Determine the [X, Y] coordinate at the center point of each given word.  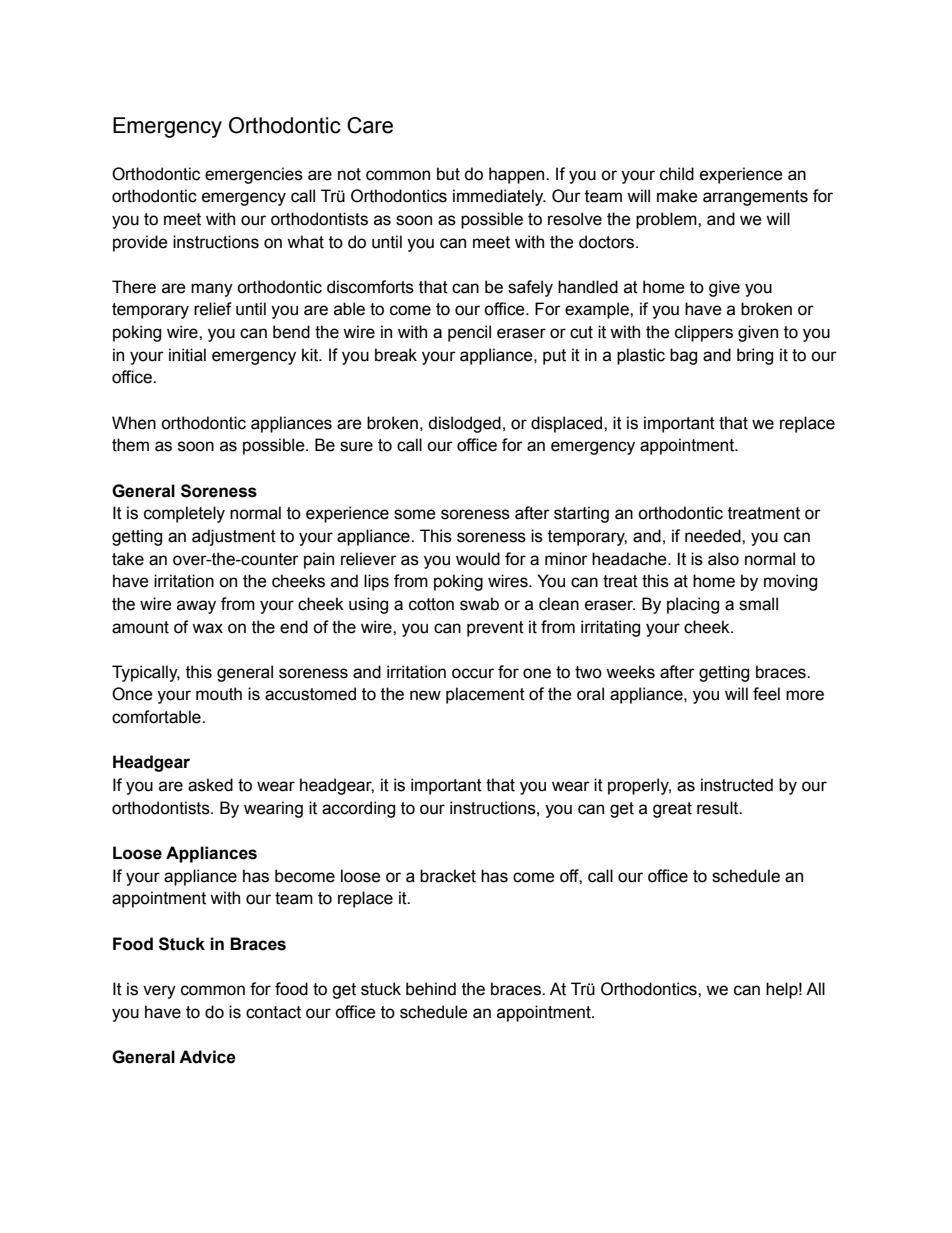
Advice [207, 1057]
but [448, 174]
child [677, 174]
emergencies [254, 175]
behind [431, 989]
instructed [737, 785]
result [719, 808]
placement [485, 695]
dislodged [464, 424]
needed [714, 536]
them [130, 445]
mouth [219, 694]
